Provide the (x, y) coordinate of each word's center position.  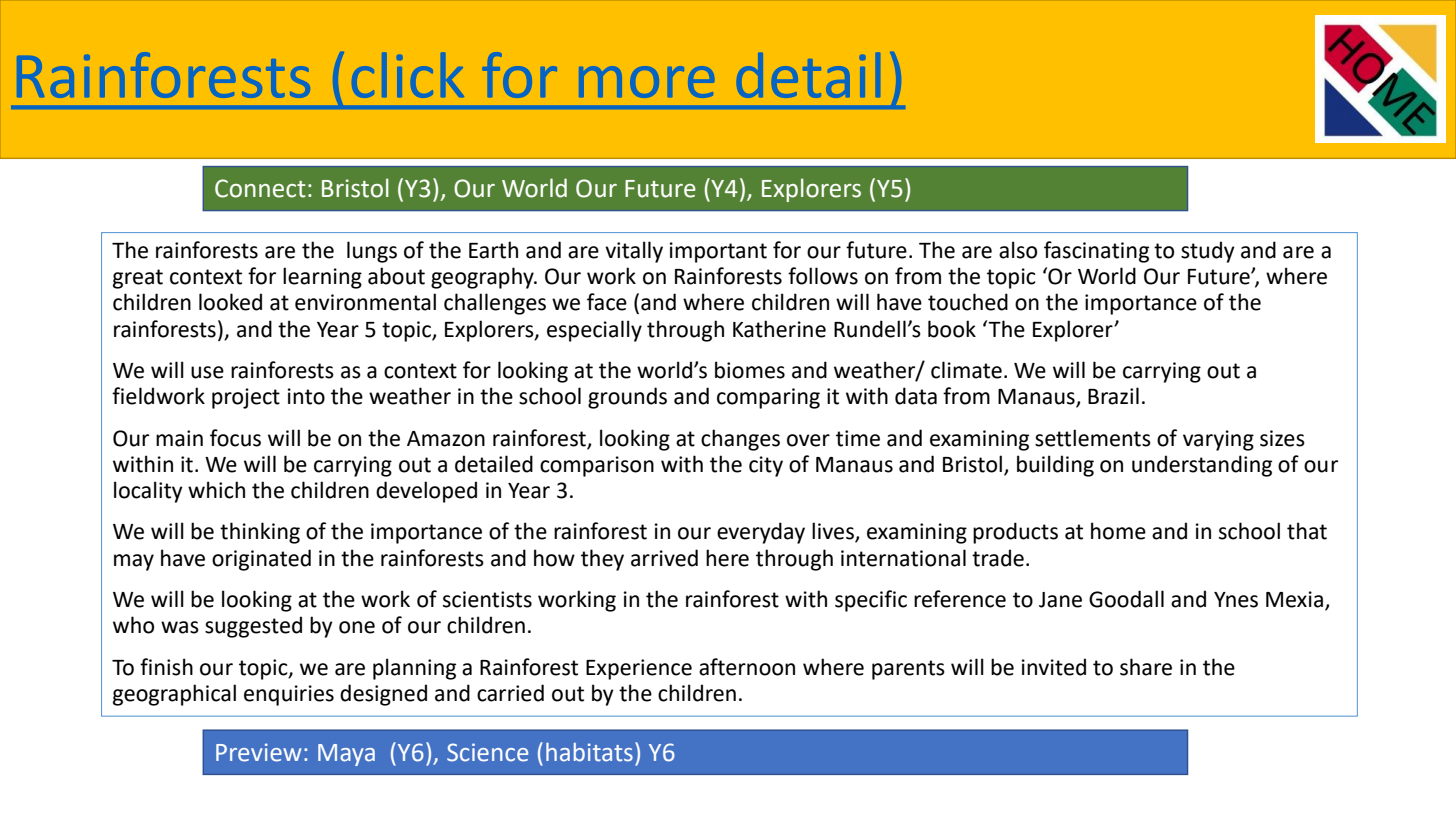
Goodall (1126, 599)
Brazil (1113, 396)
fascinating (1096, 252)
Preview (258, 752)
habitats (589, 752)
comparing (768, 398)
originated (261, 560)
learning (322, 278)
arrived (664, 558)
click (408, 75)
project (246, 398)
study (1208, 252)
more (646, 82)
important (718, 252)
